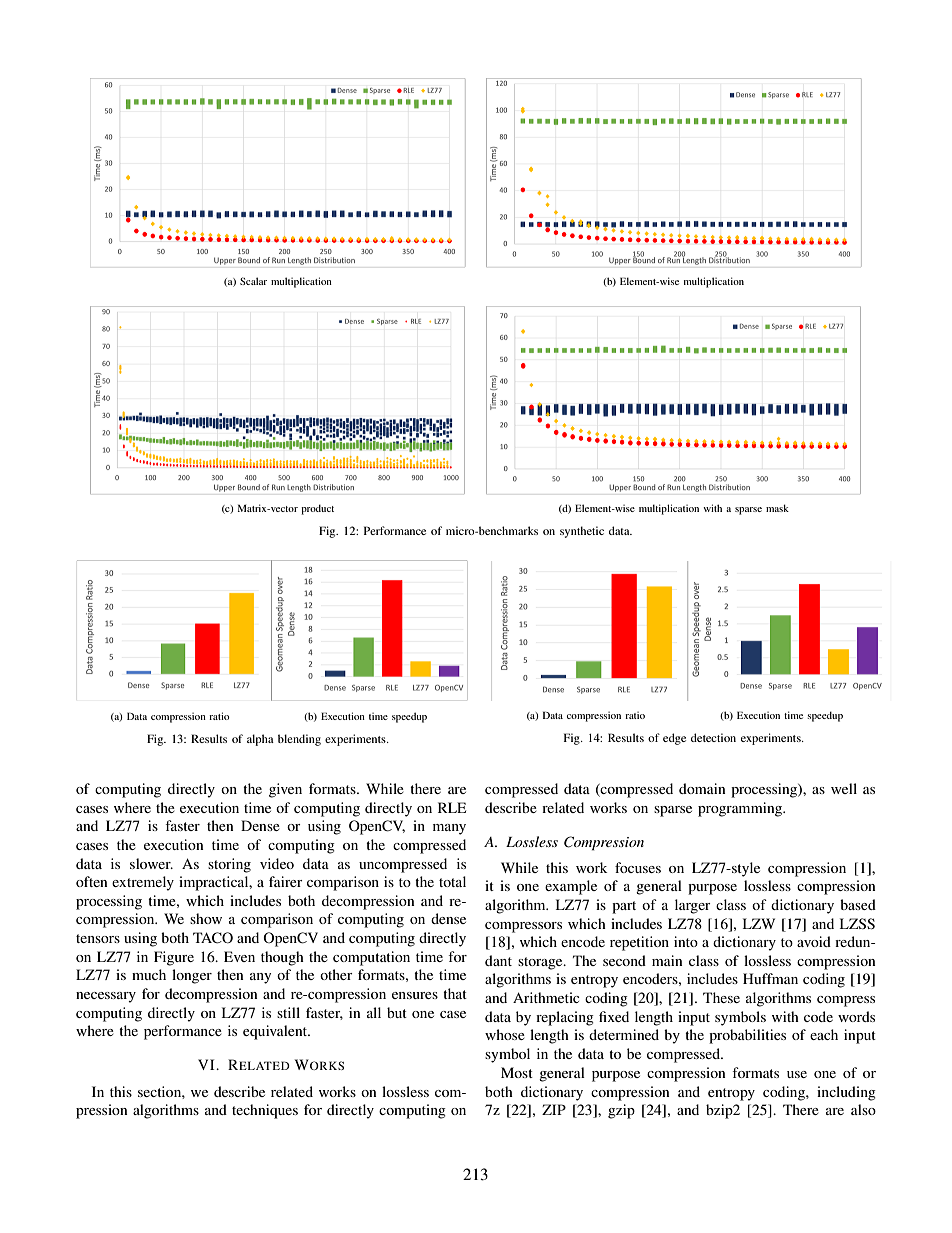 This screenshot has width=952, height=1233. What do you see at coordinates (741, 809) in the screenshot?
I see `programming` at bounding box center [741, 809].
